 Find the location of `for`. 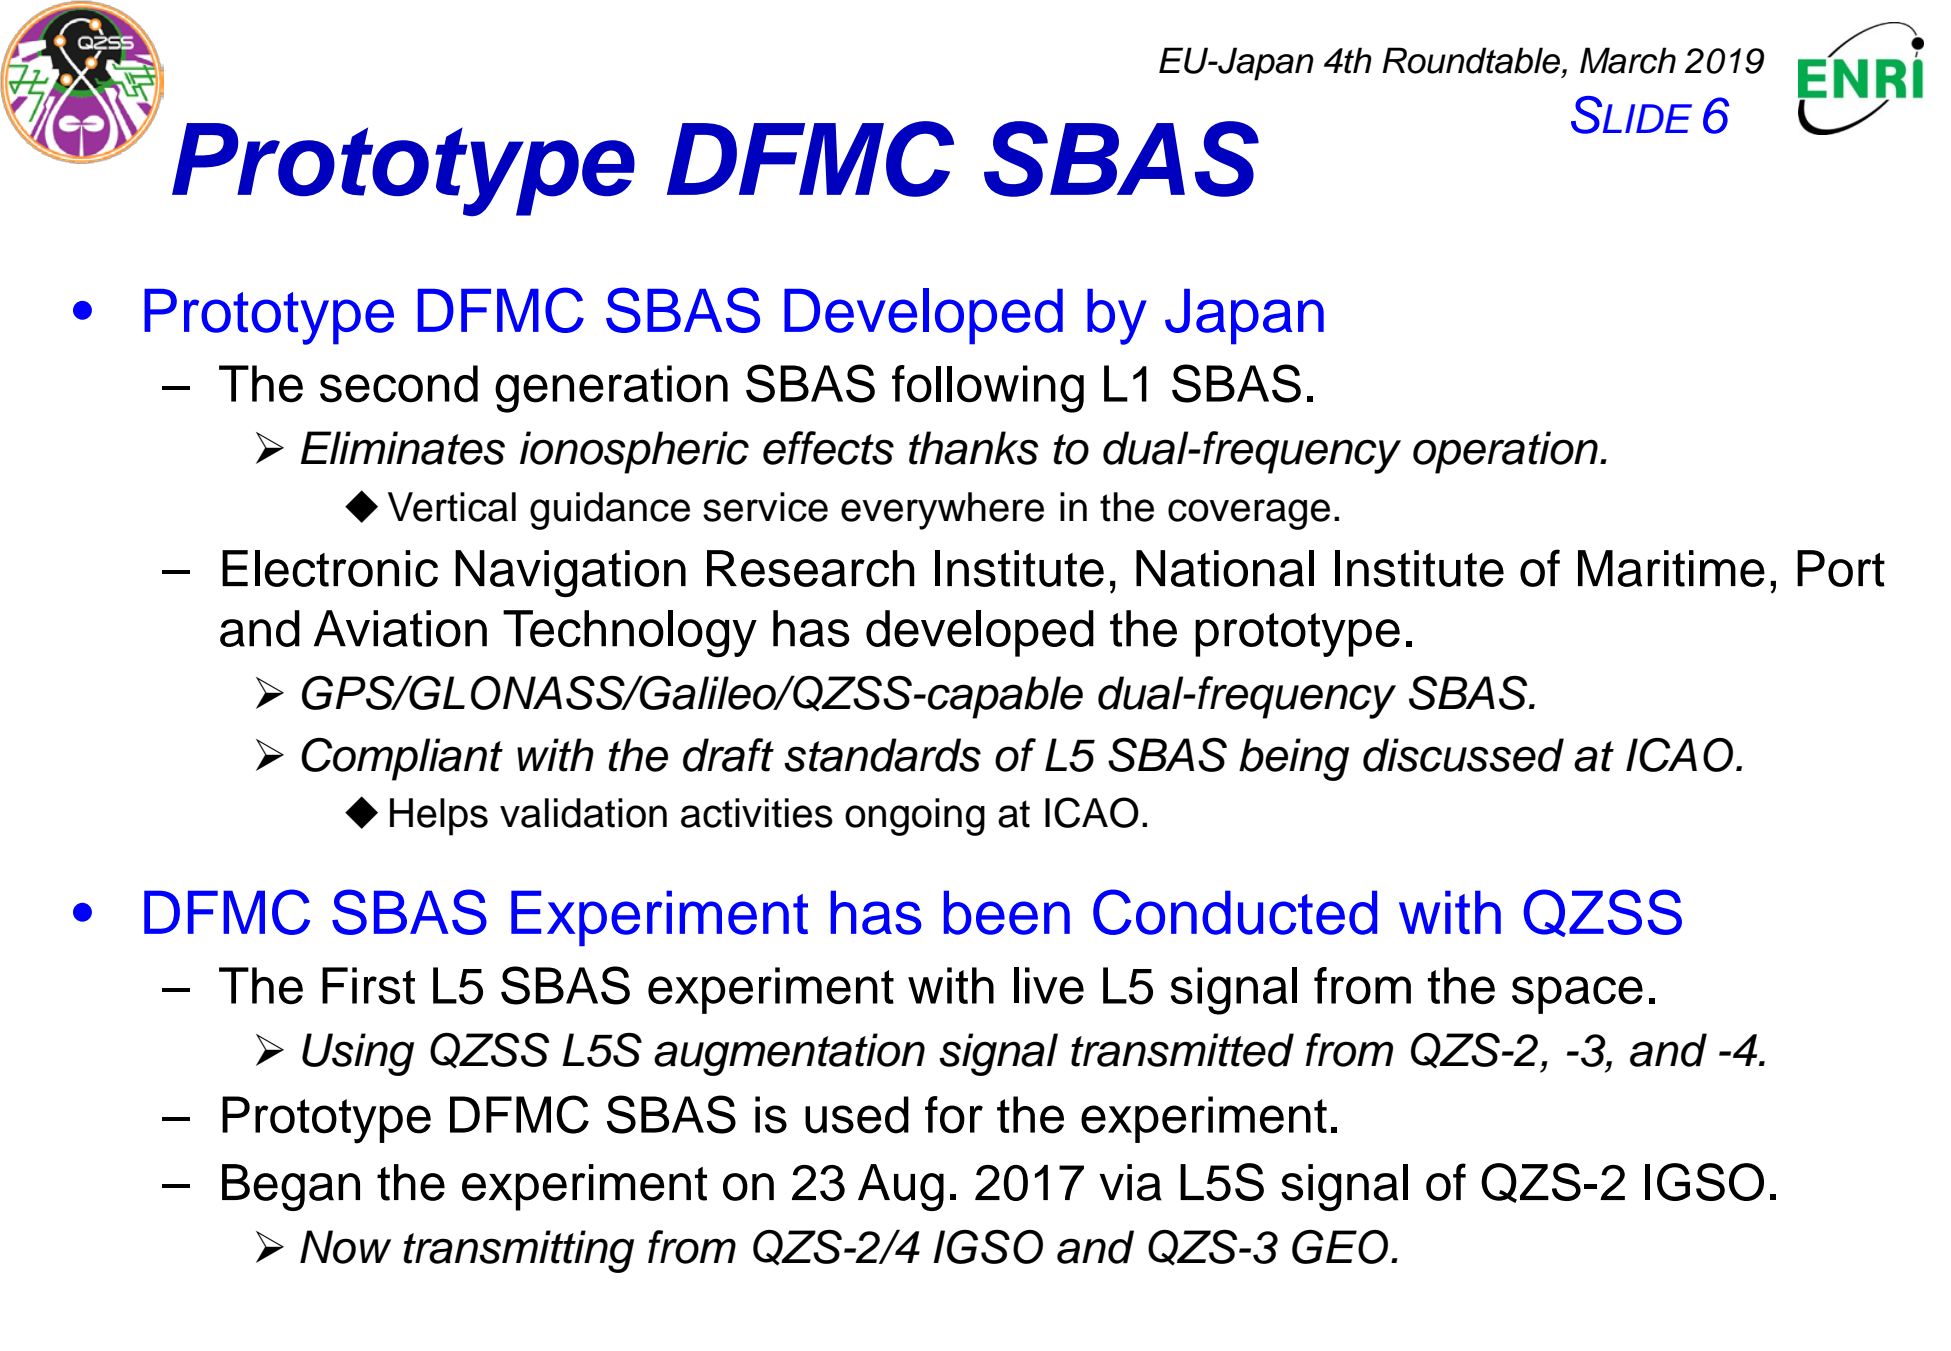

for is located at coordinates (954, 1115).
